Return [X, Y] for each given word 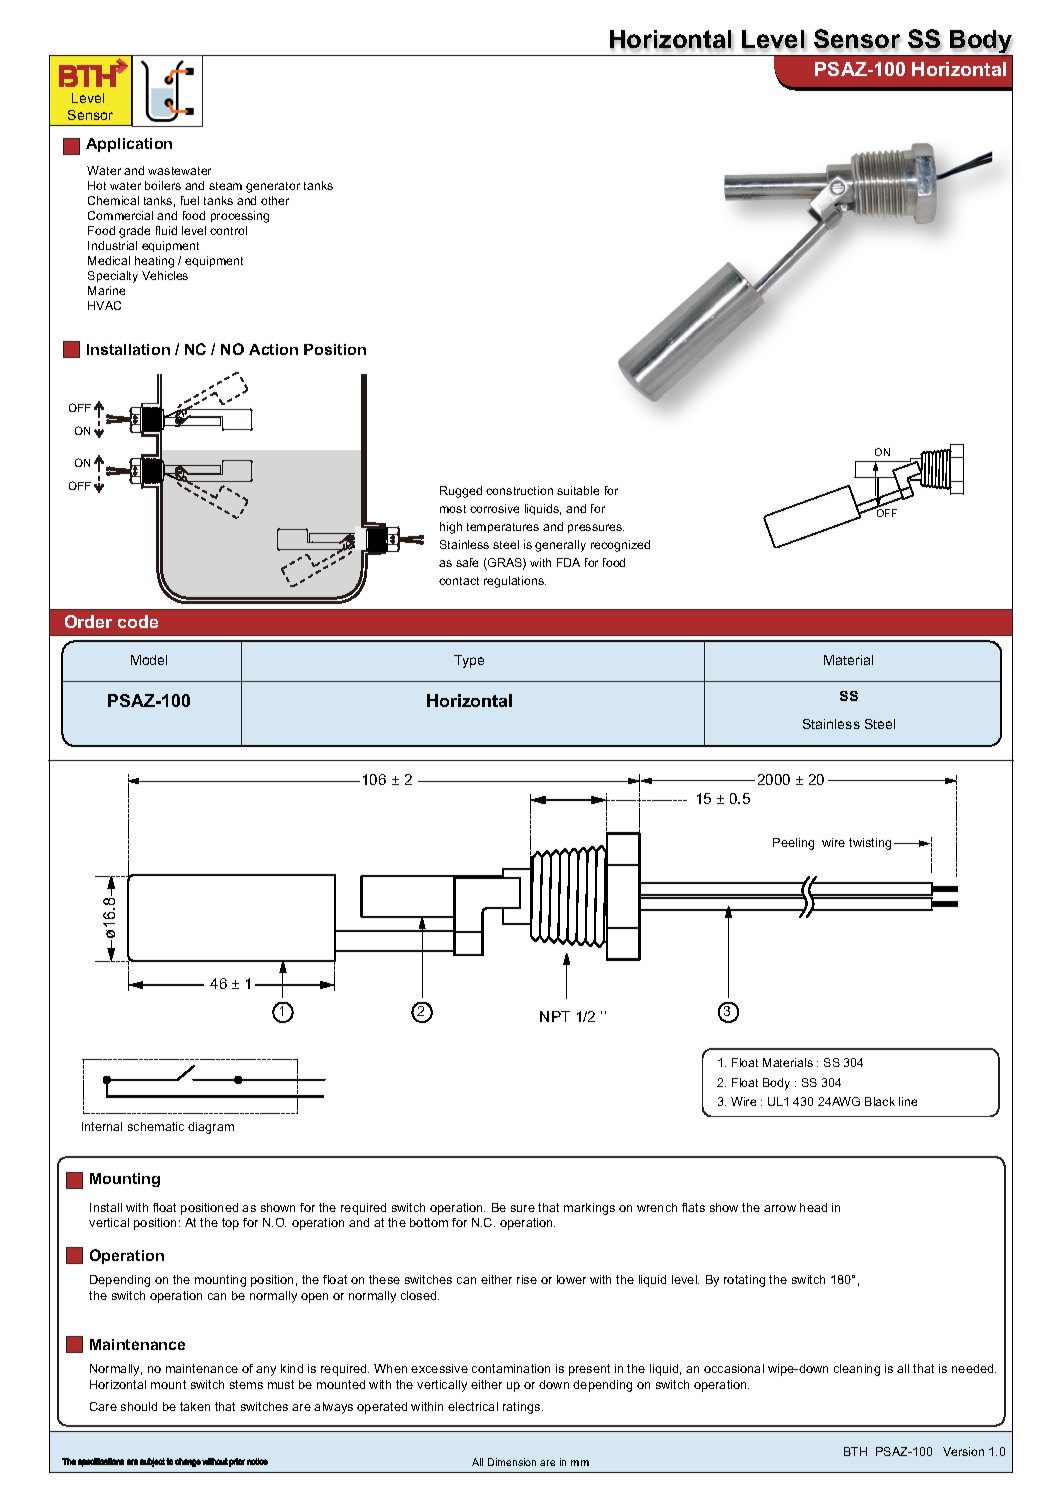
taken [195, 1406]
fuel [190, 200]
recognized [620, 546]
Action [273, 349]
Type [469, 661]
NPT [555, 1016]
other [275, 200]
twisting [870, 844]
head [813, 1207]
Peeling [793, 844]
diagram [211, 1128]
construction [519, 490]
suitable [578, 490]
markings [589, 1209]
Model [149, 660]
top [230, 1224]
